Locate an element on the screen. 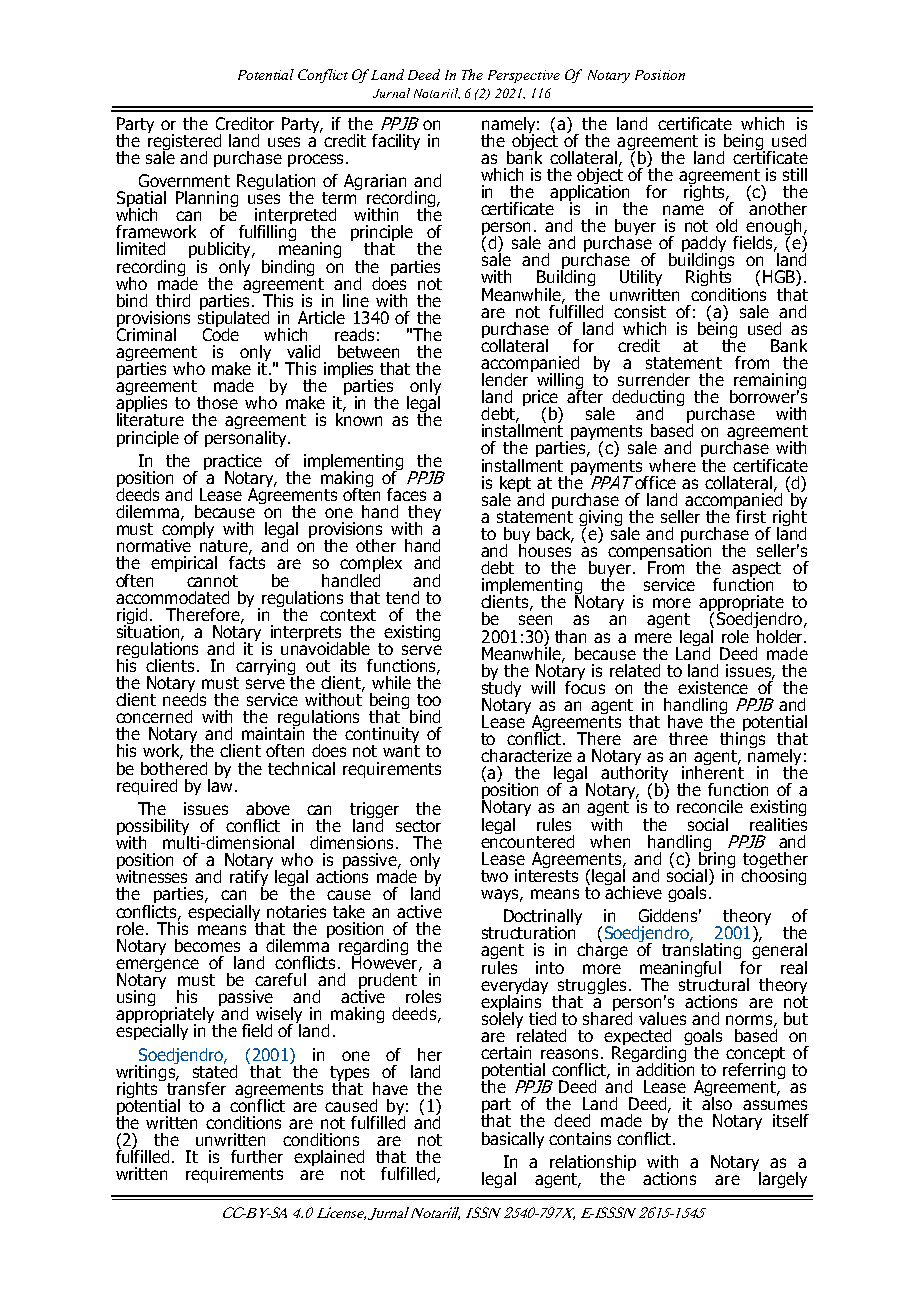 This screenshot has width=924, height=1308. basically is located at coordinates (513, 1140).
